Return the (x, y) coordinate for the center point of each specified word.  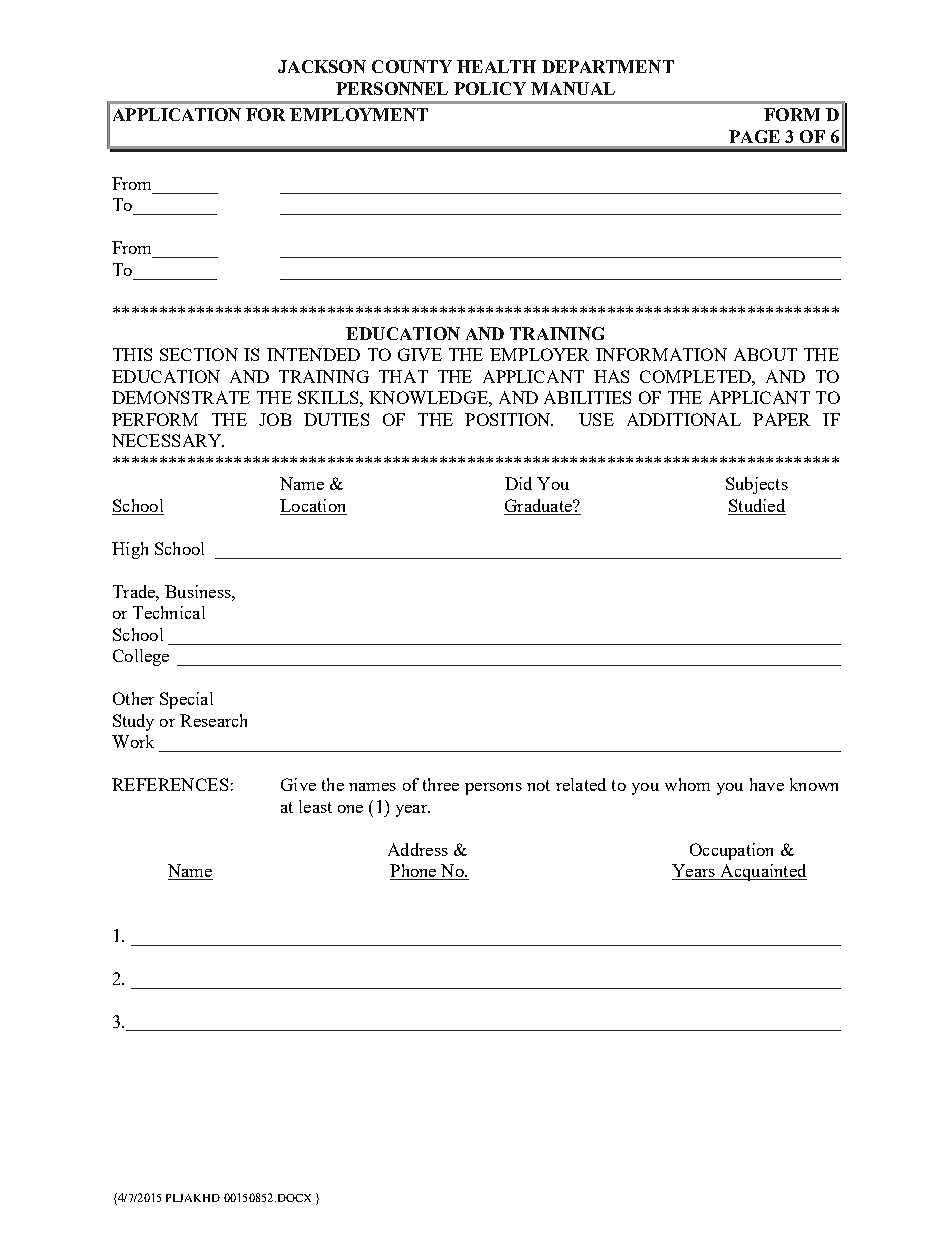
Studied (757, 507)
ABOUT (765, 354)
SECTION (199, 354)
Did (518, 483)
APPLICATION (177, 114)
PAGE (754, 136)
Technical (169, 612)
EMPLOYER (539, 354)
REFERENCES (170, 784)
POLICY (490, 88)
